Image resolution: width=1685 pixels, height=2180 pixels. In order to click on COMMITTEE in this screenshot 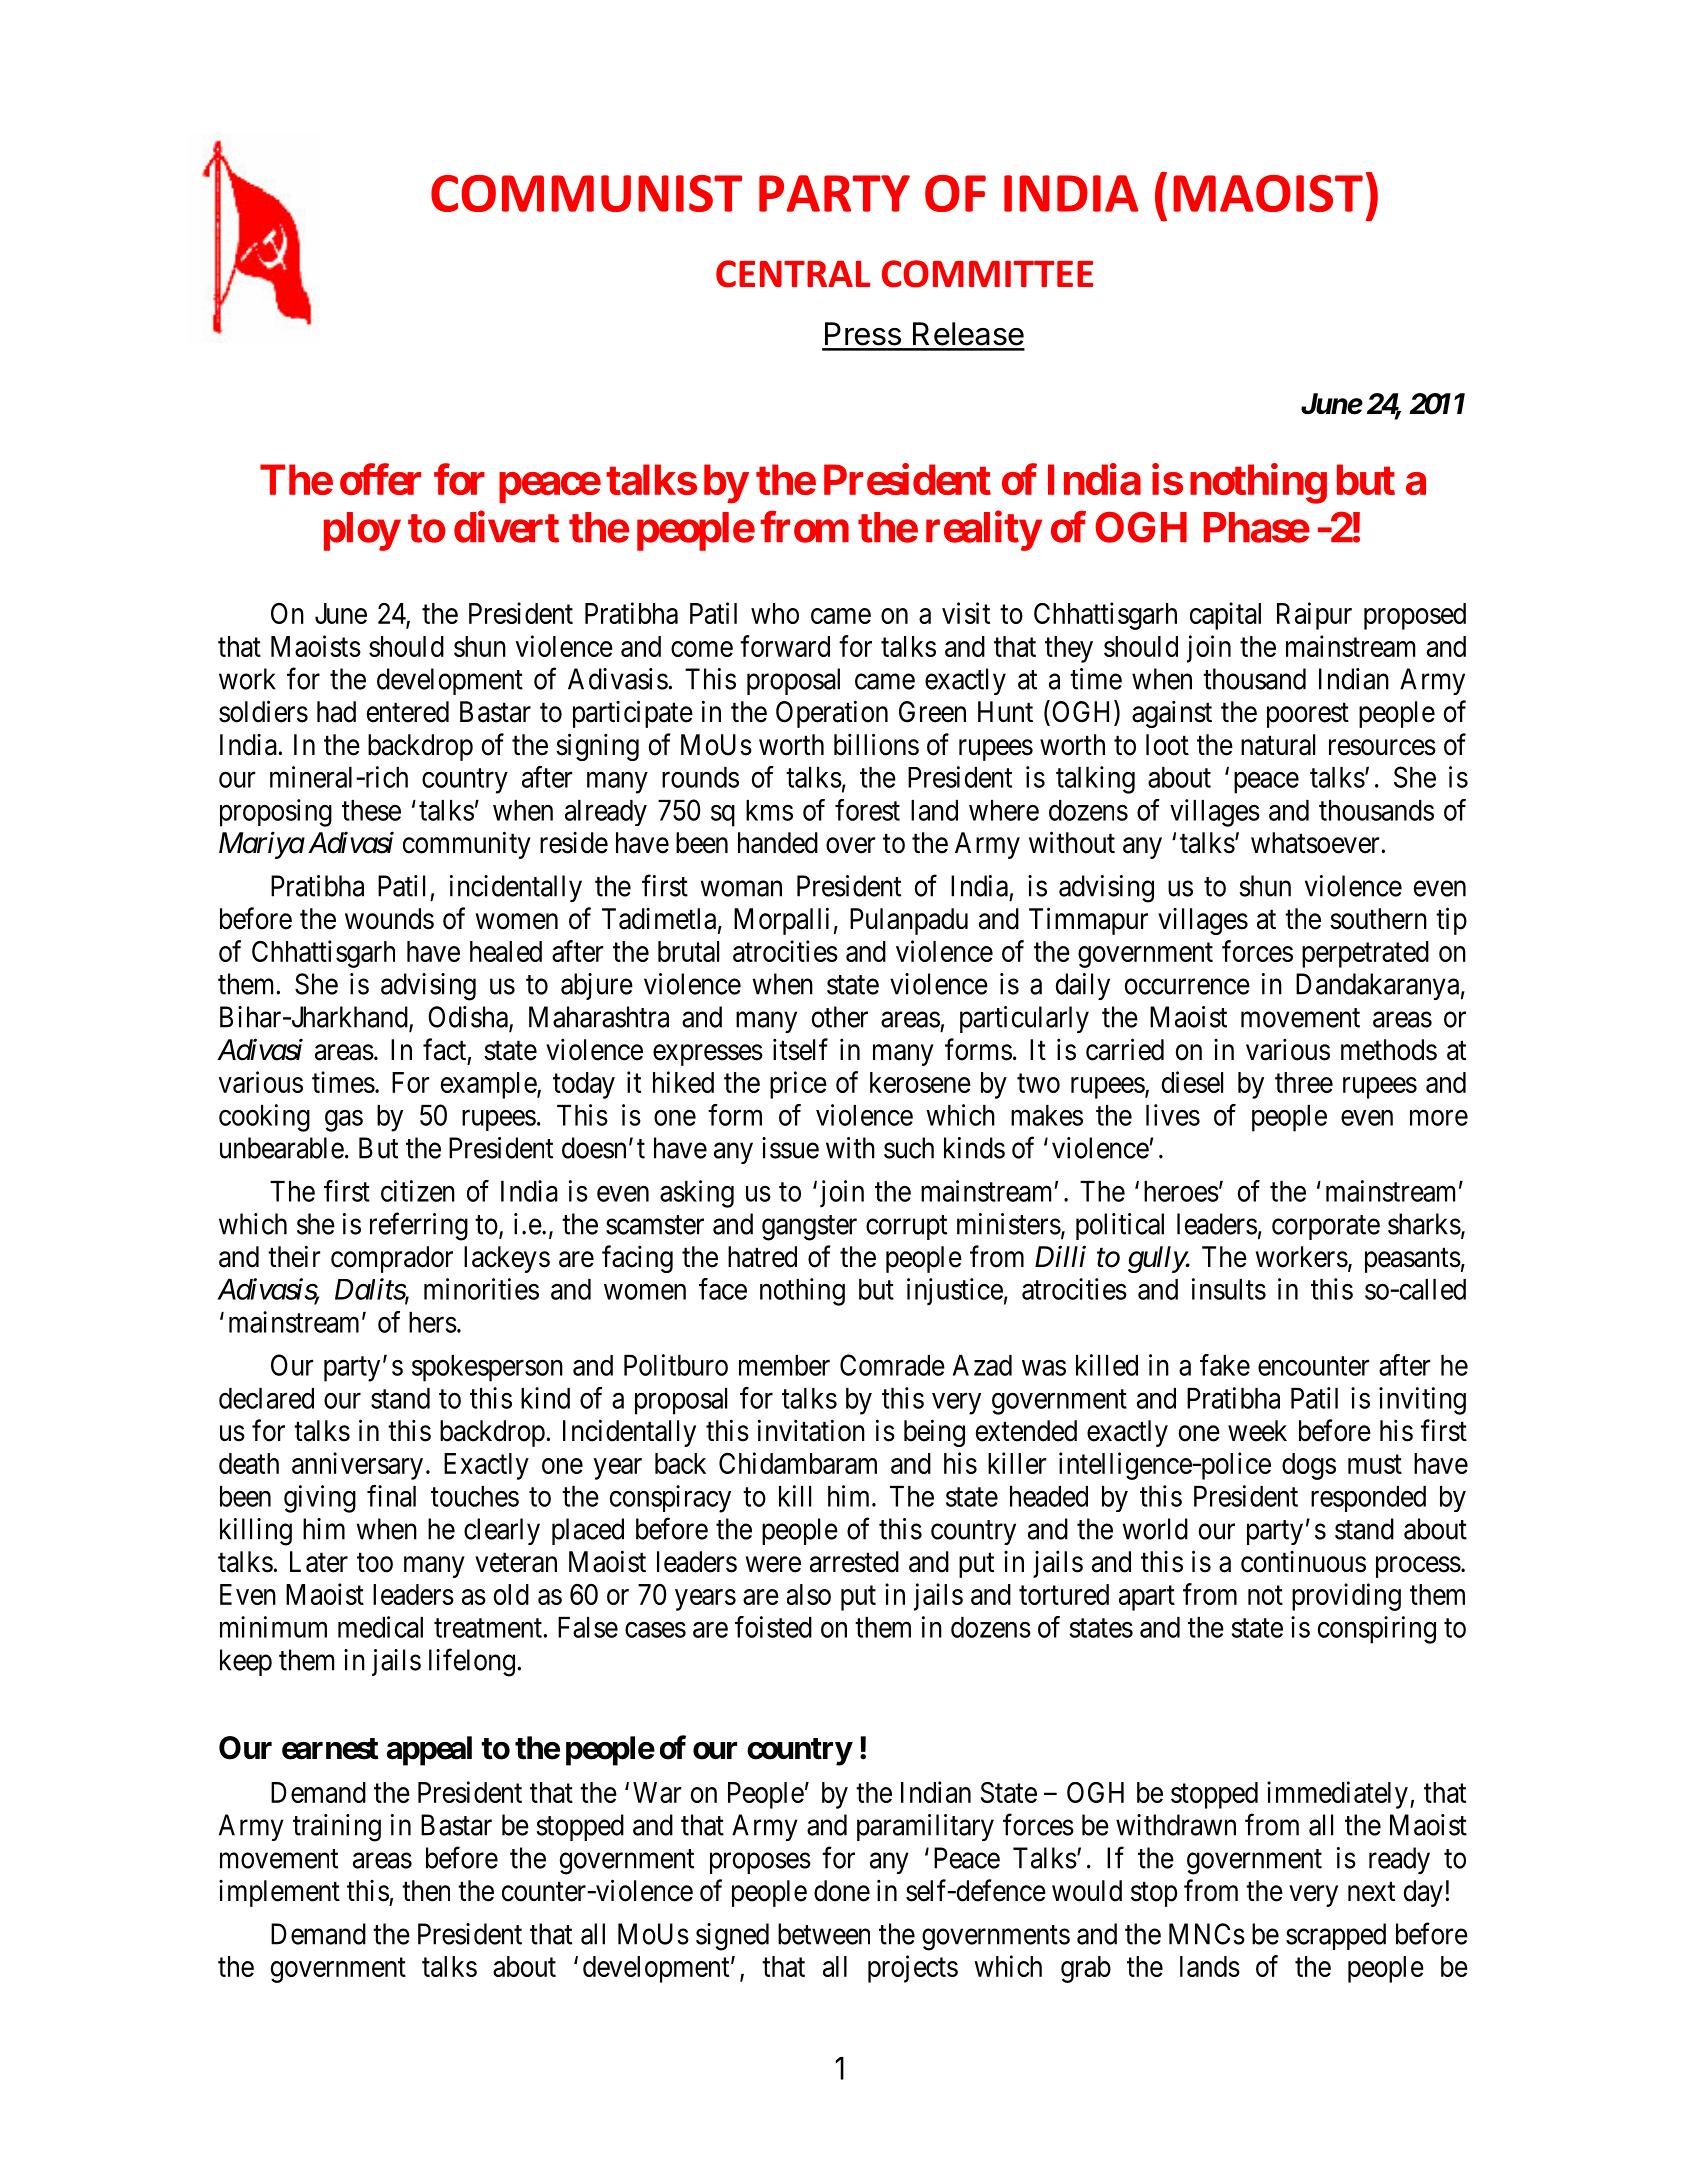, I will do `click(987, 274)`.
